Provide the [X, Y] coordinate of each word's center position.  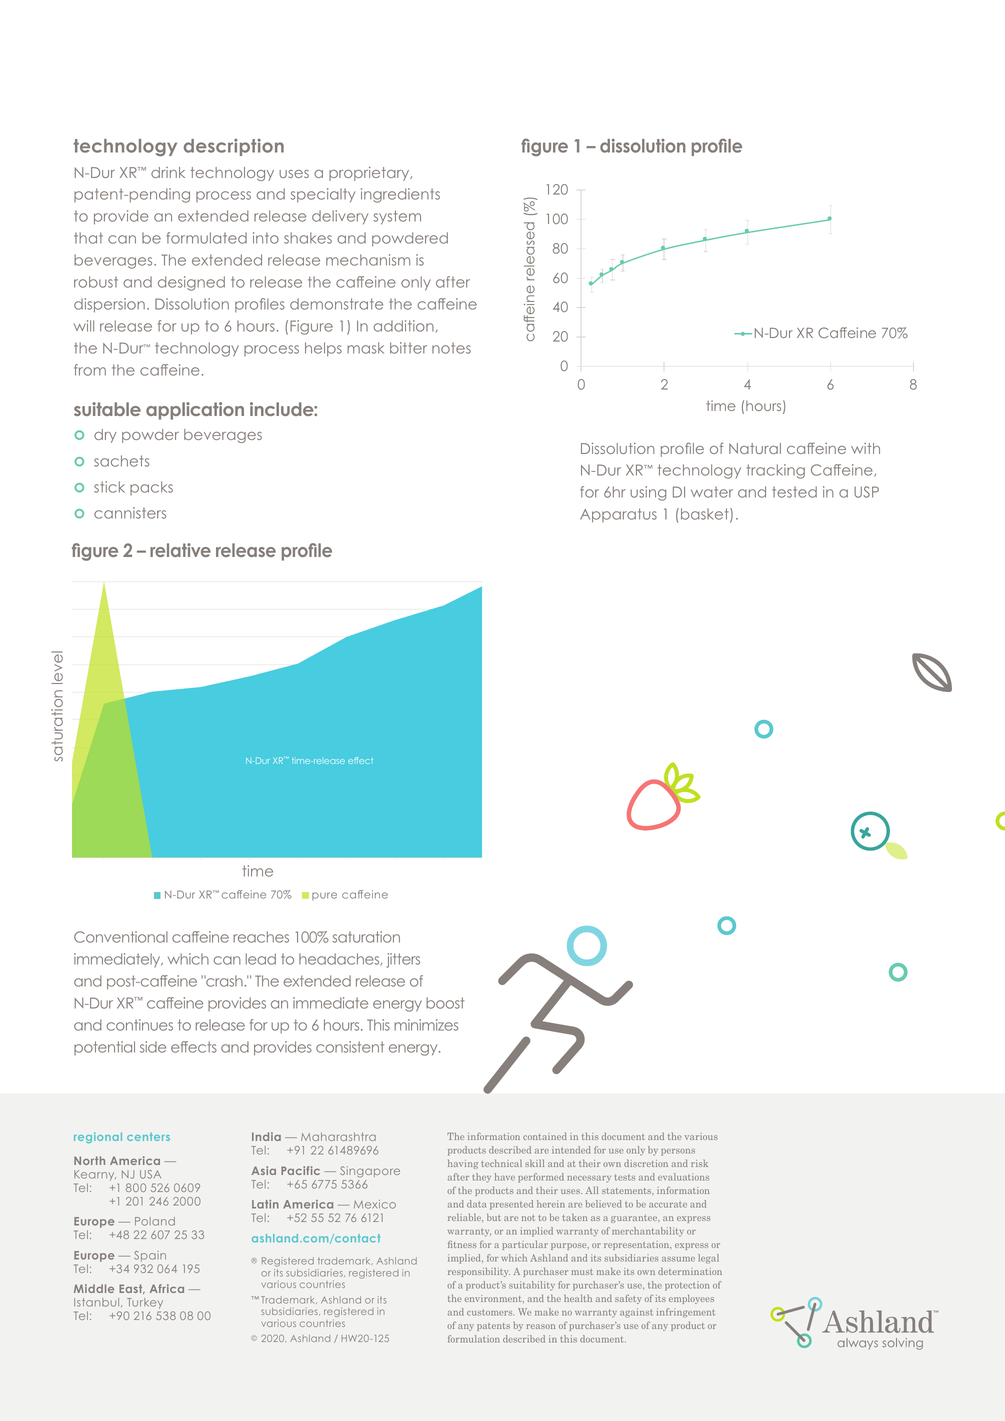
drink [168, 172]
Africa [167, 1288]
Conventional [121, 937]
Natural [755, 448]
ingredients [400, 195]
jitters [403, 960]
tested [794, 492]
